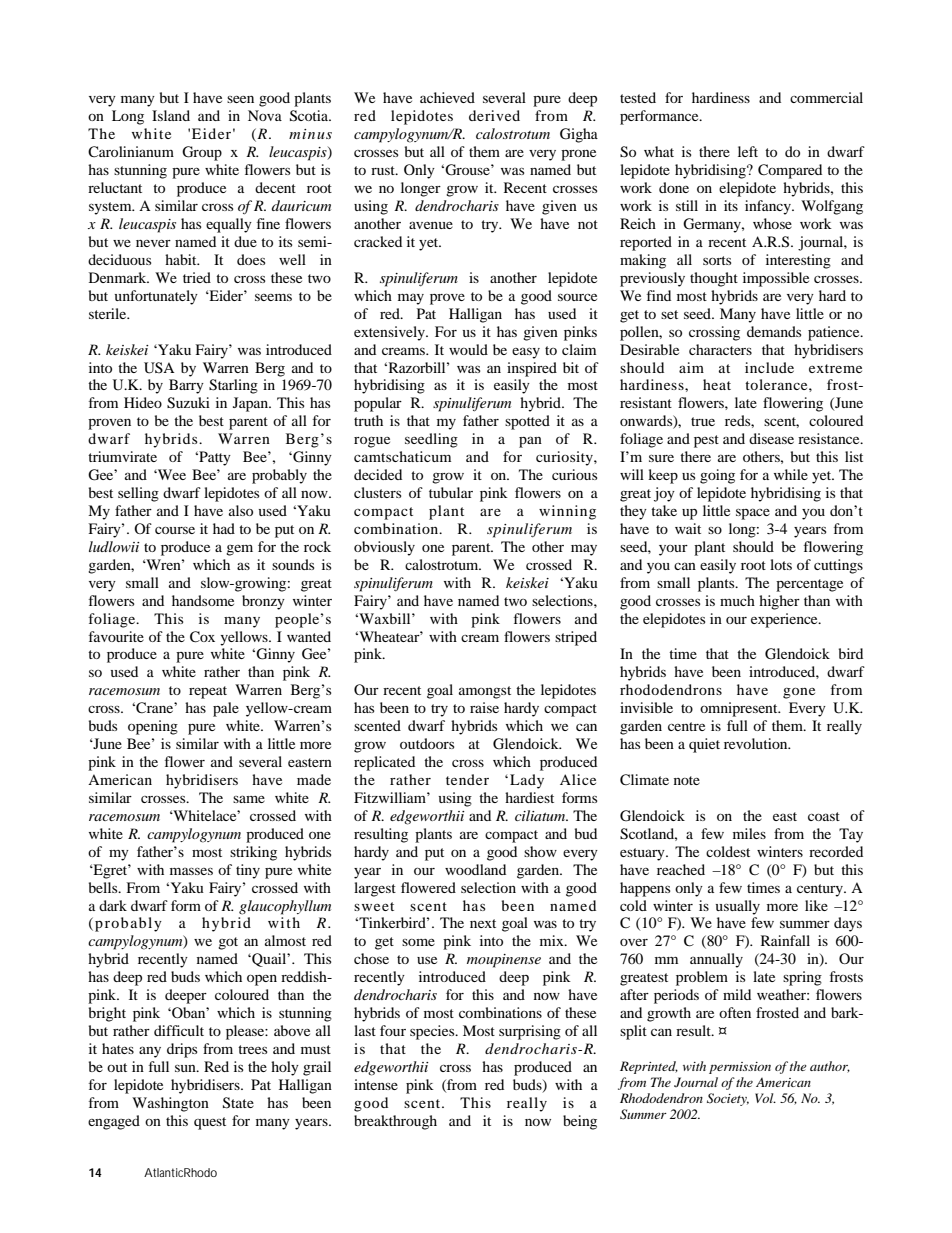  Describe the element at coordinates (748, 151) in the image. I see `left` at that location.
